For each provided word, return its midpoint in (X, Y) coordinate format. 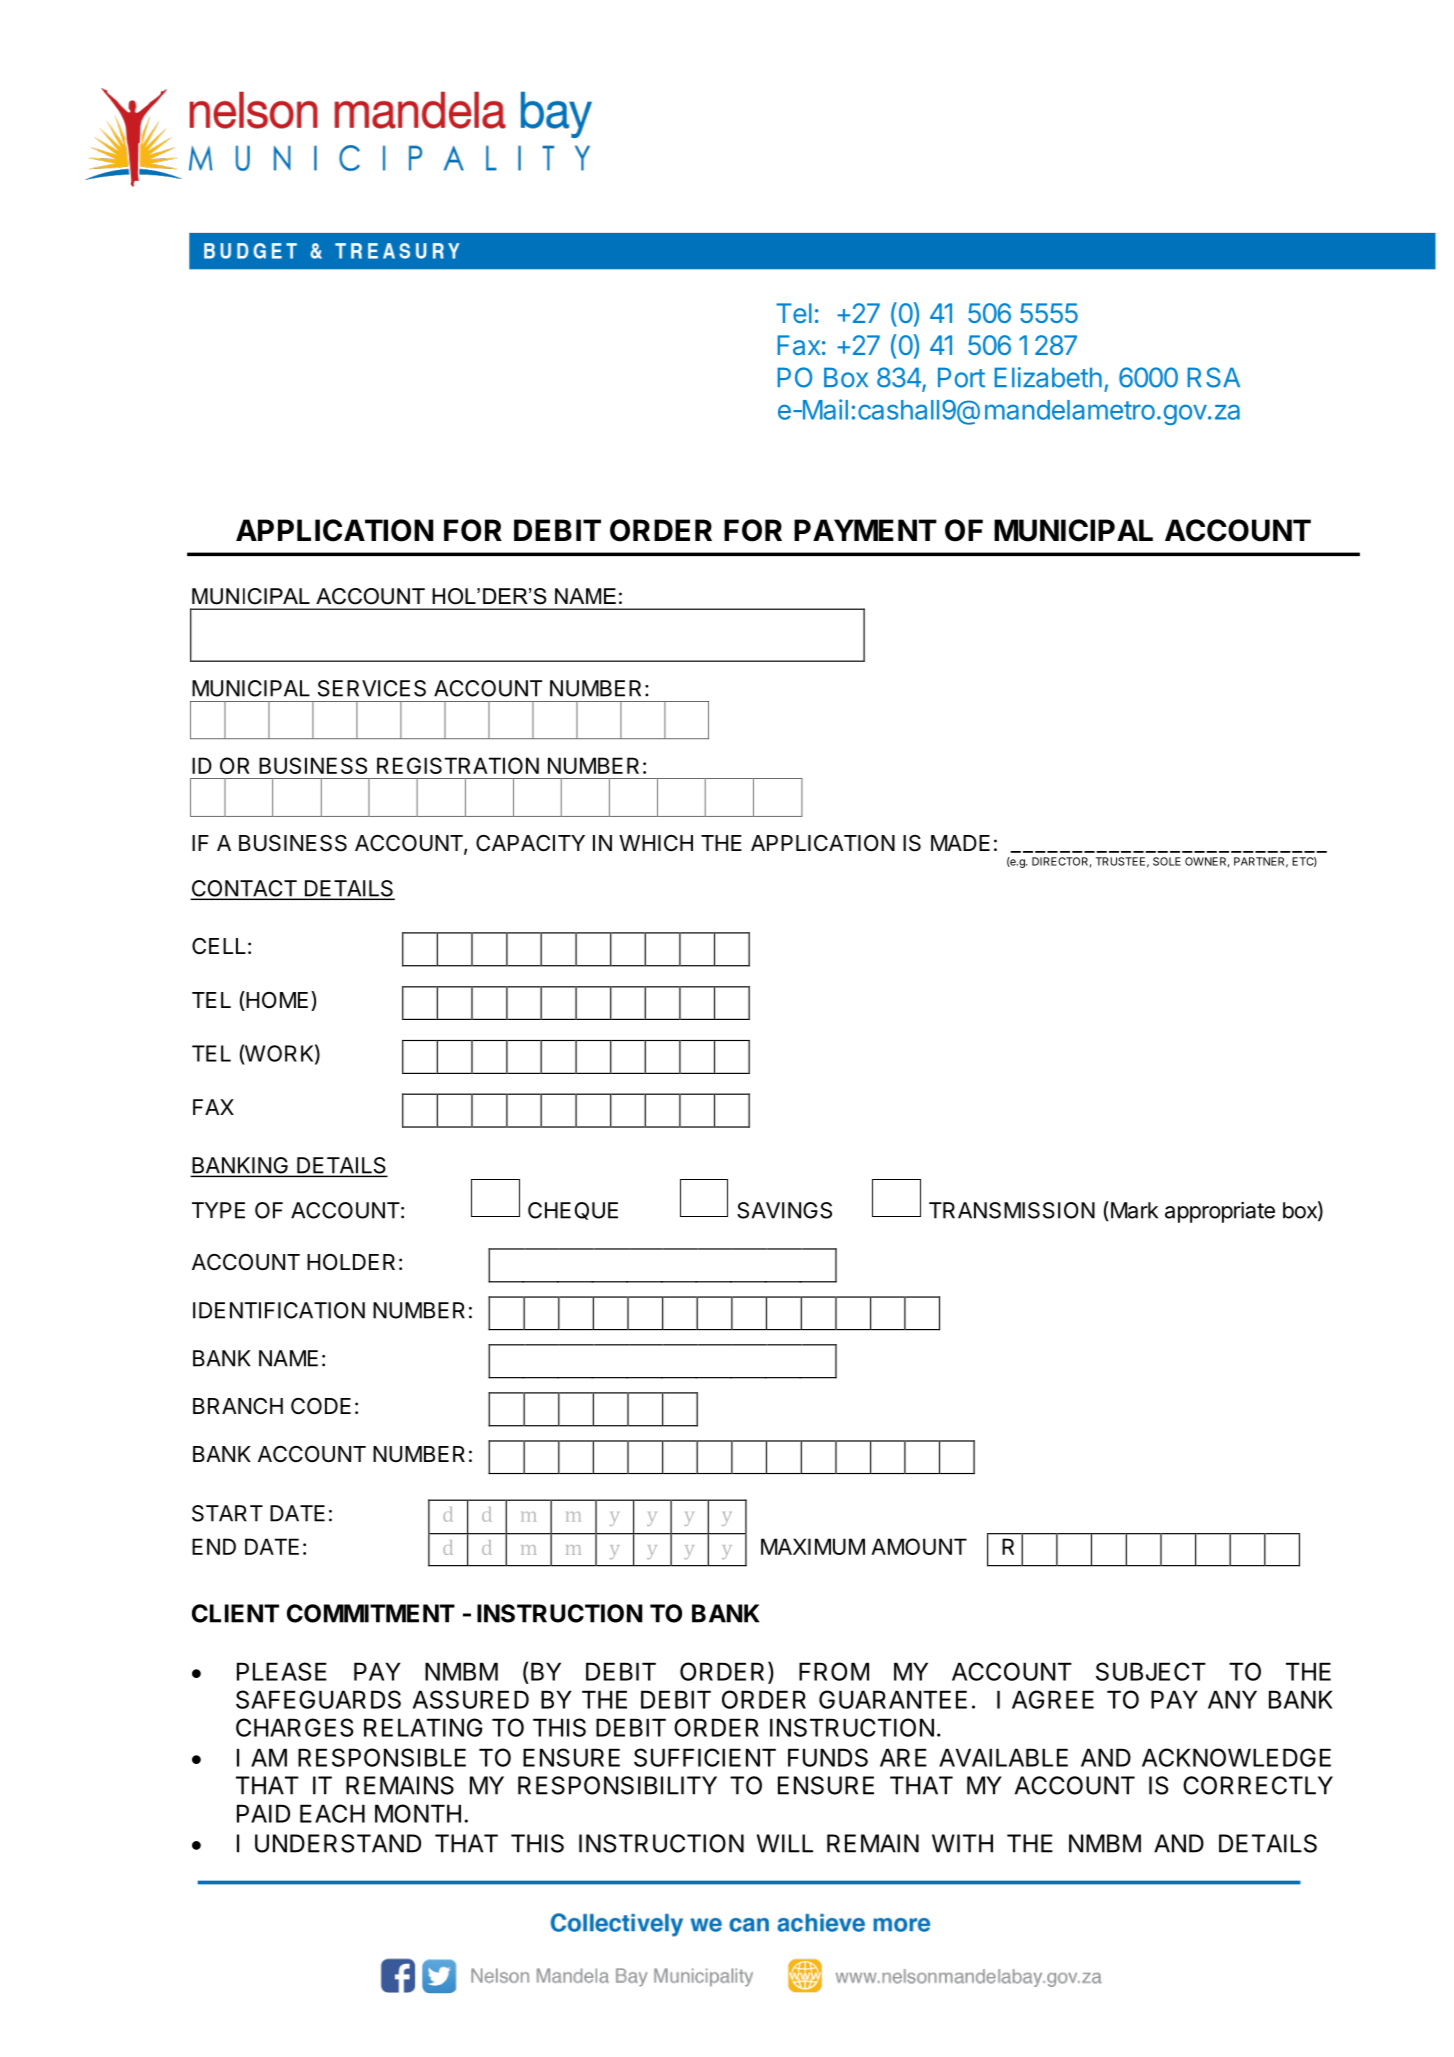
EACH (332, 1813)
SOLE (1167, 861)
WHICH (656, 843)
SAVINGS (784, 1210)
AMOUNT (919, 1546)
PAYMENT (865, 530)
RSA (1213, 377)
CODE (321, 1406)
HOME (276, 1001)
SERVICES (372, 688)
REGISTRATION (458, 765)
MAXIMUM (813, 1546)
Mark (1133, 1210)
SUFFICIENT (705, 1757)
